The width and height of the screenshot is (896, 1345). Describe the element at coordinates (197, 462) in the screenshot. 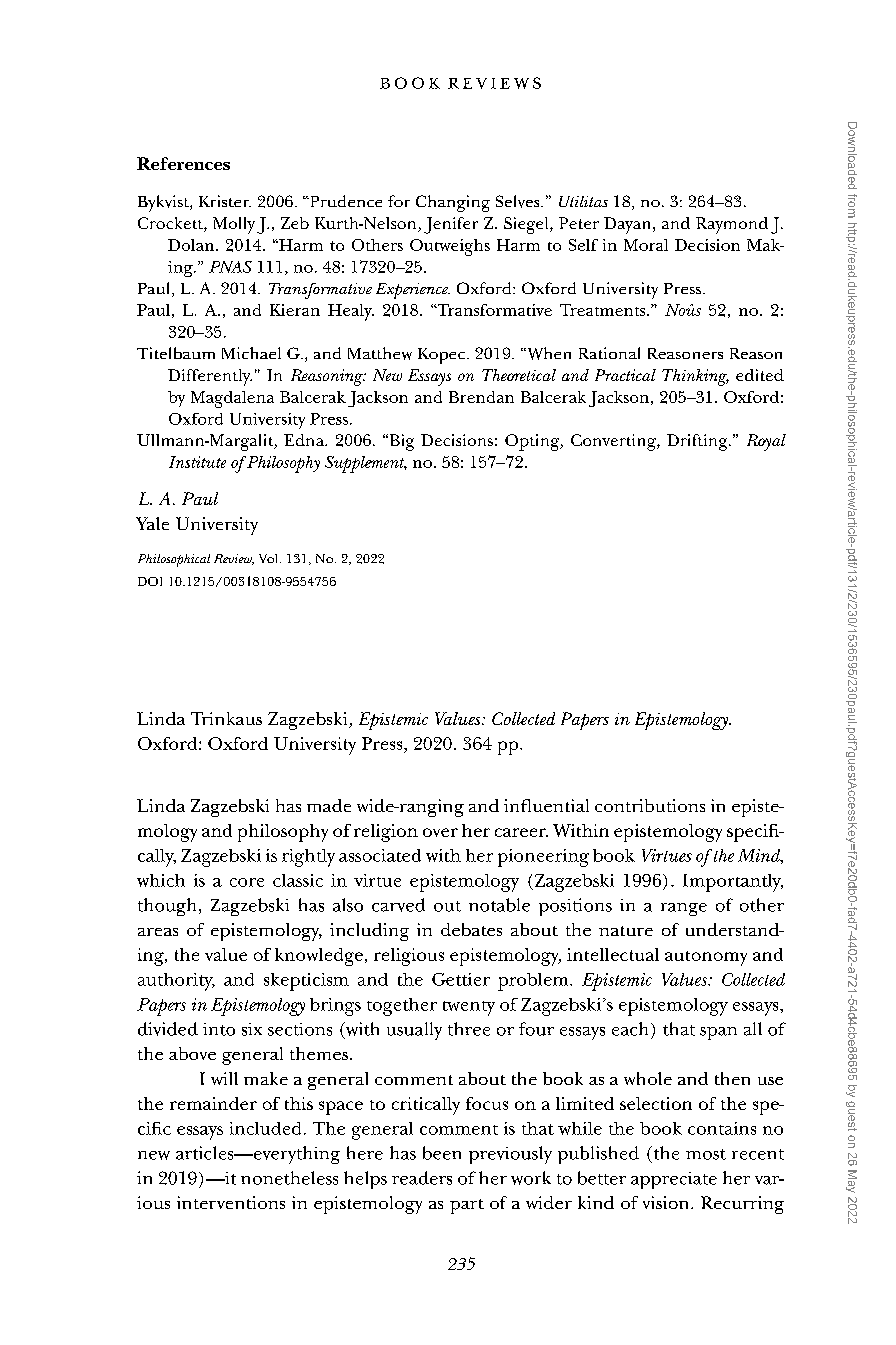

I see `Institute` at that location.
